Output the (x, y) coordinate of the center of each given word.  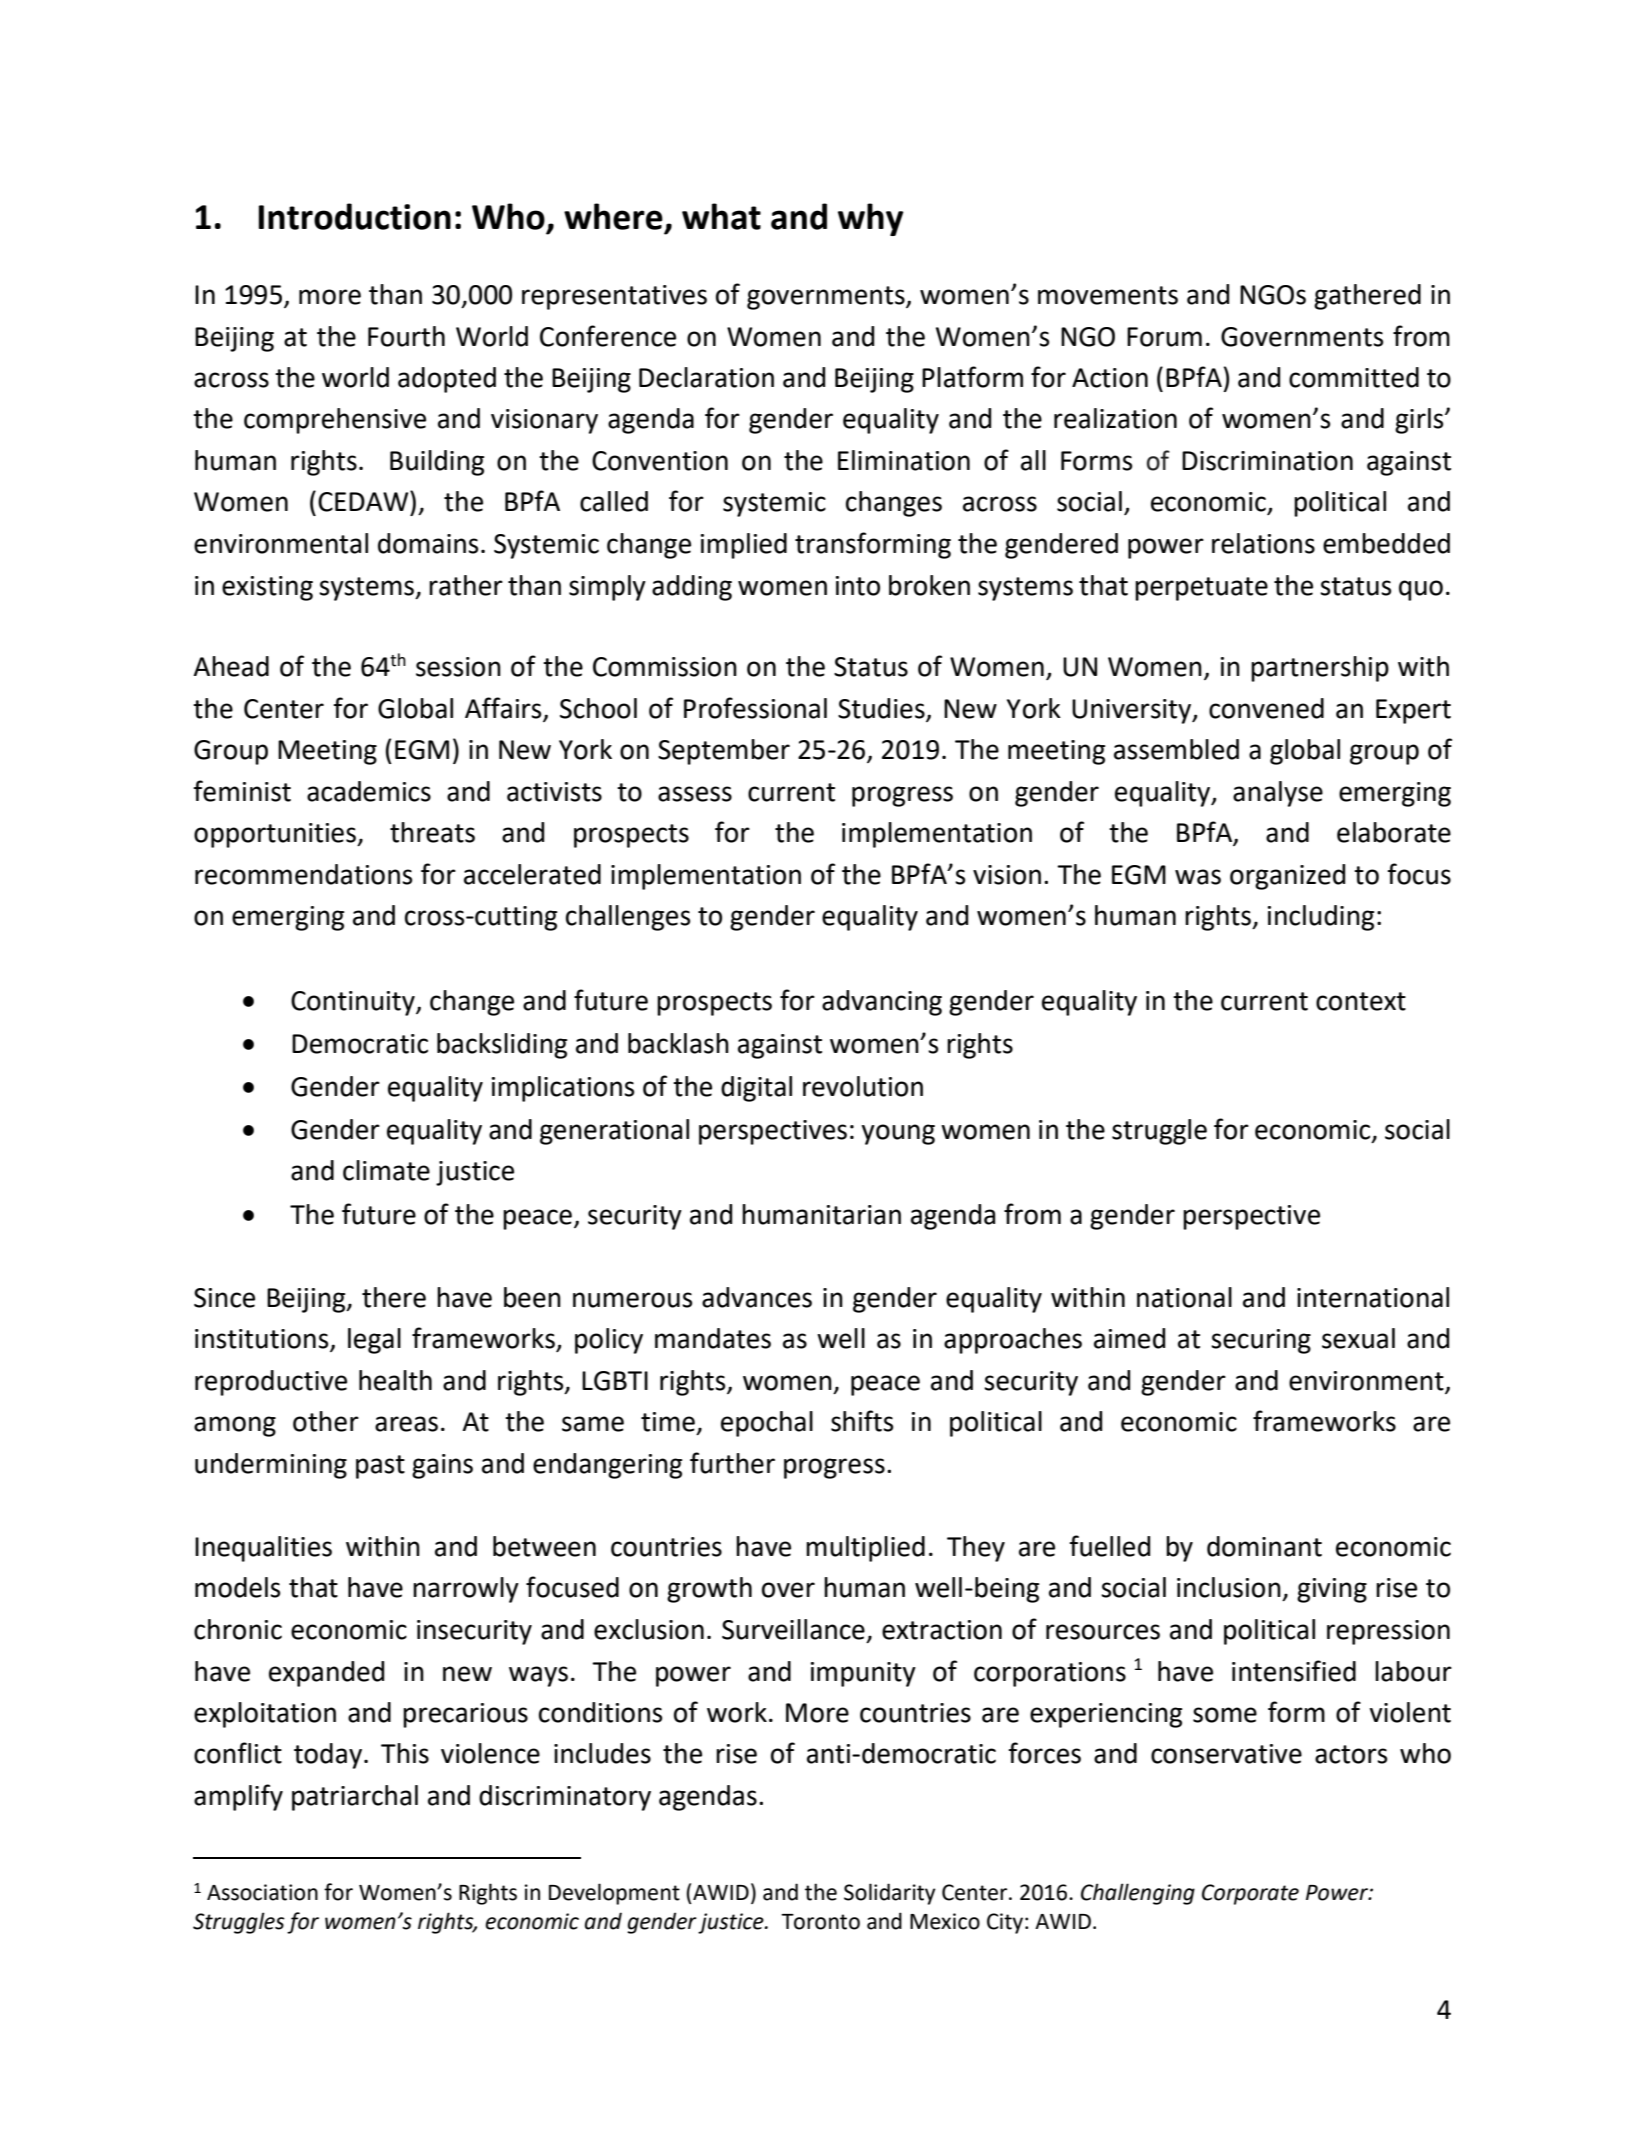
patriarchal (355, 1798)
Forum (1164, 337)
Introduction (354, 216)
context (1361, 1001)
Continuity (354, 1003)
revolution (863, 1086)
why (871, 219)
